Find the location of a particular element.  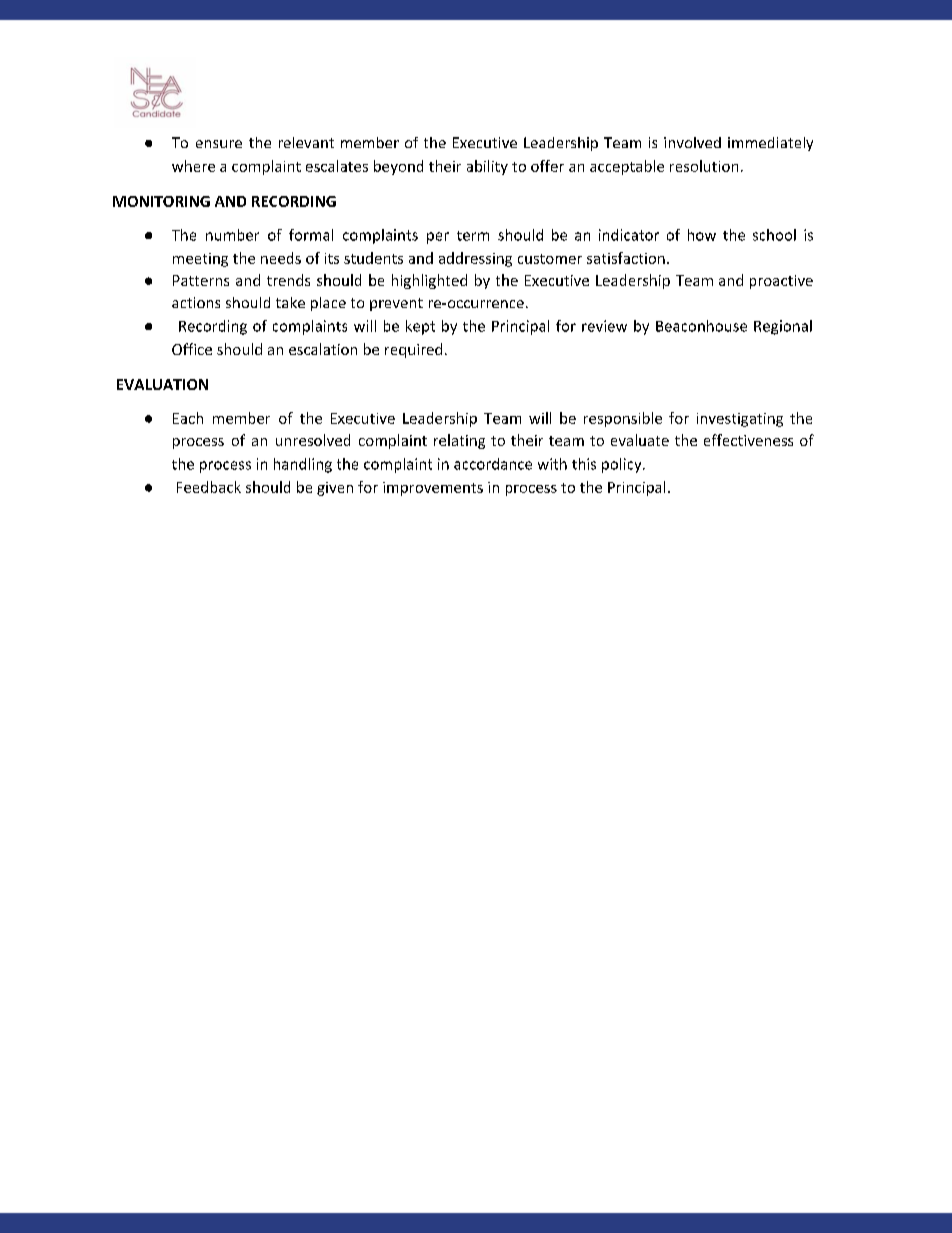

addressing is located at coordinates (475, 259).
